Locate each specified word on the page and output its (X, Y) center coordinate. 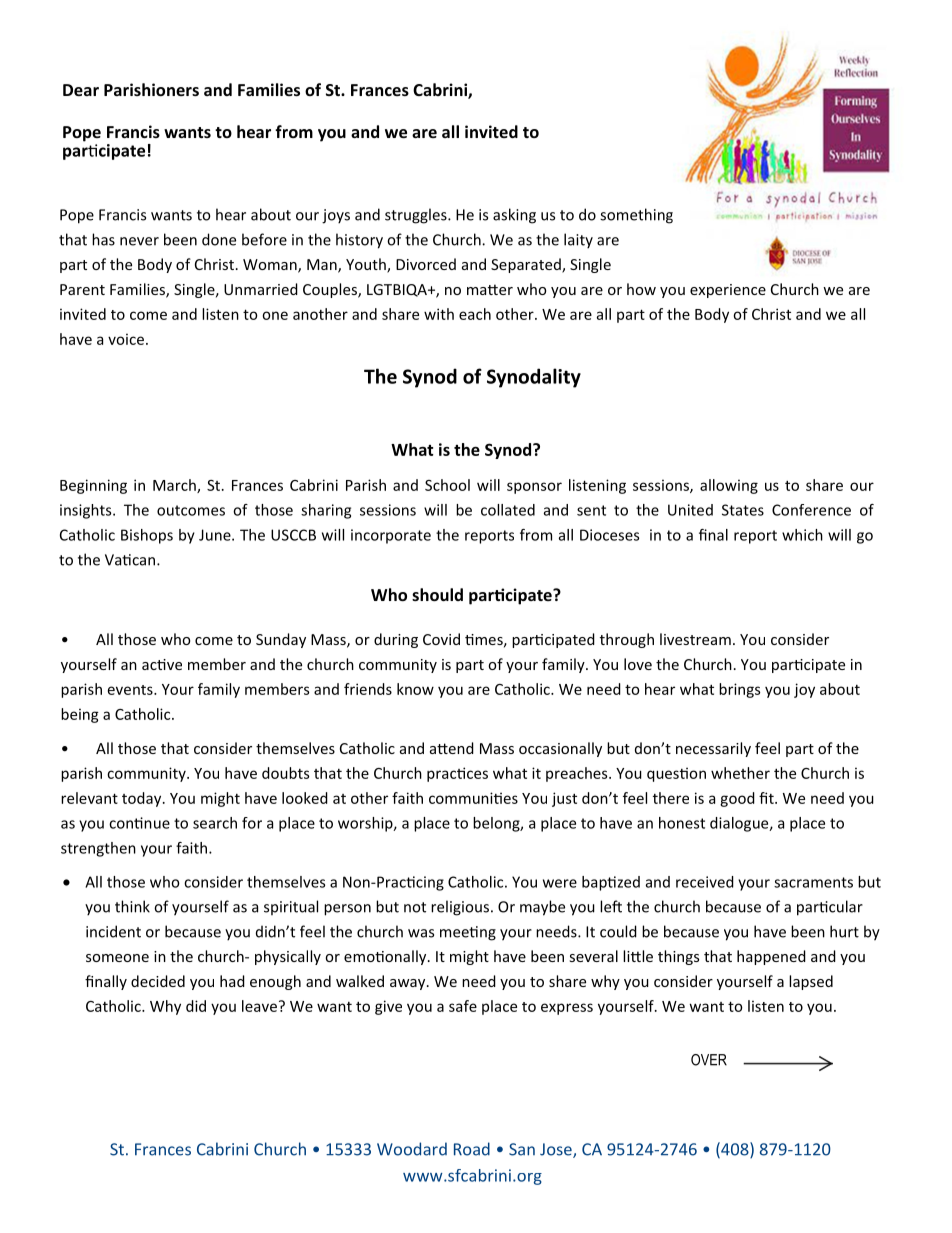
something (636, 216)
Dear (81, 90)
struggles (417, 216)
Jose (557, 1150)
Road (472, 1149)
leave (259, 1006)
